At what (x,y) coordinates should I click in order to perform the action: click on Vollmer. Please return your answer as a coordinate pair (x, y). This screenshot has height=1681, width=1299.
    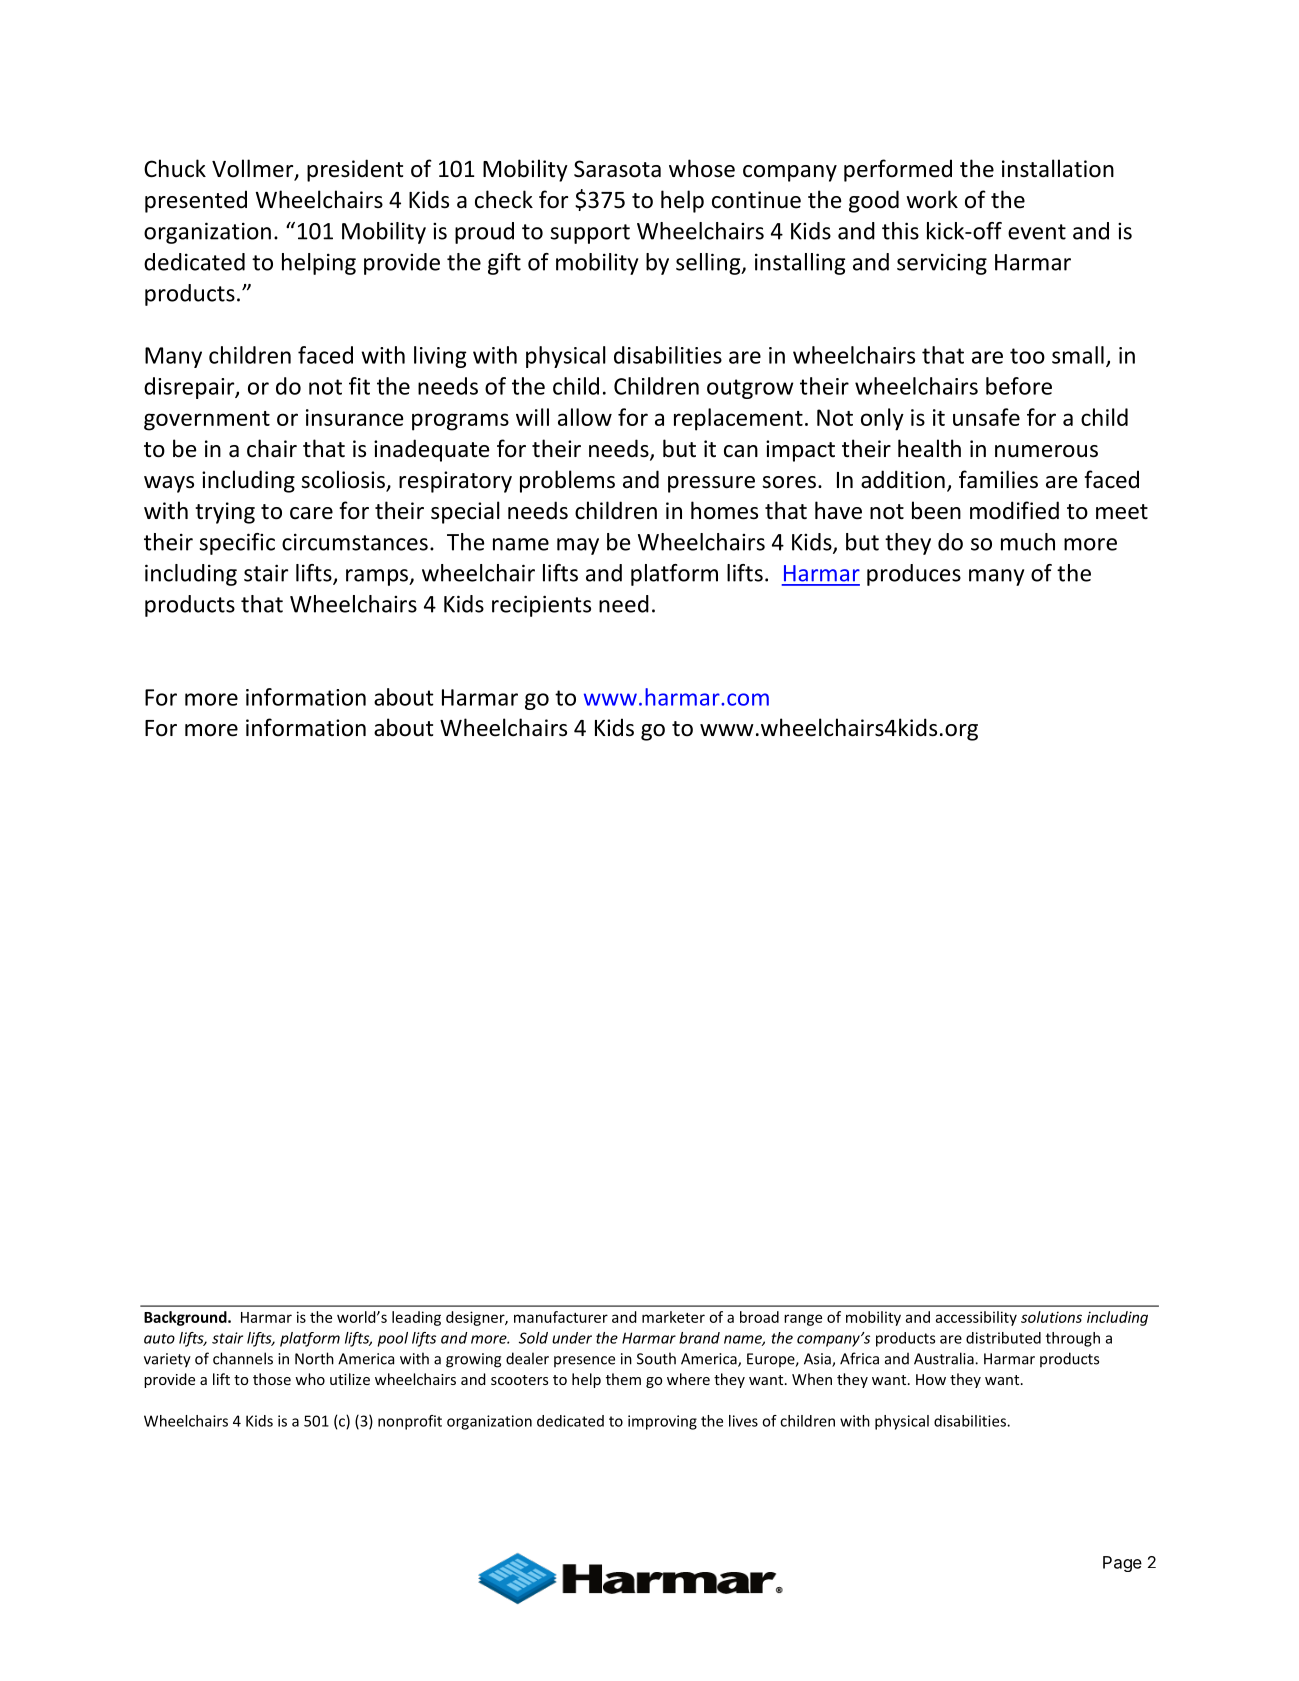
    Looking at the image, I should click on (254, 169).
